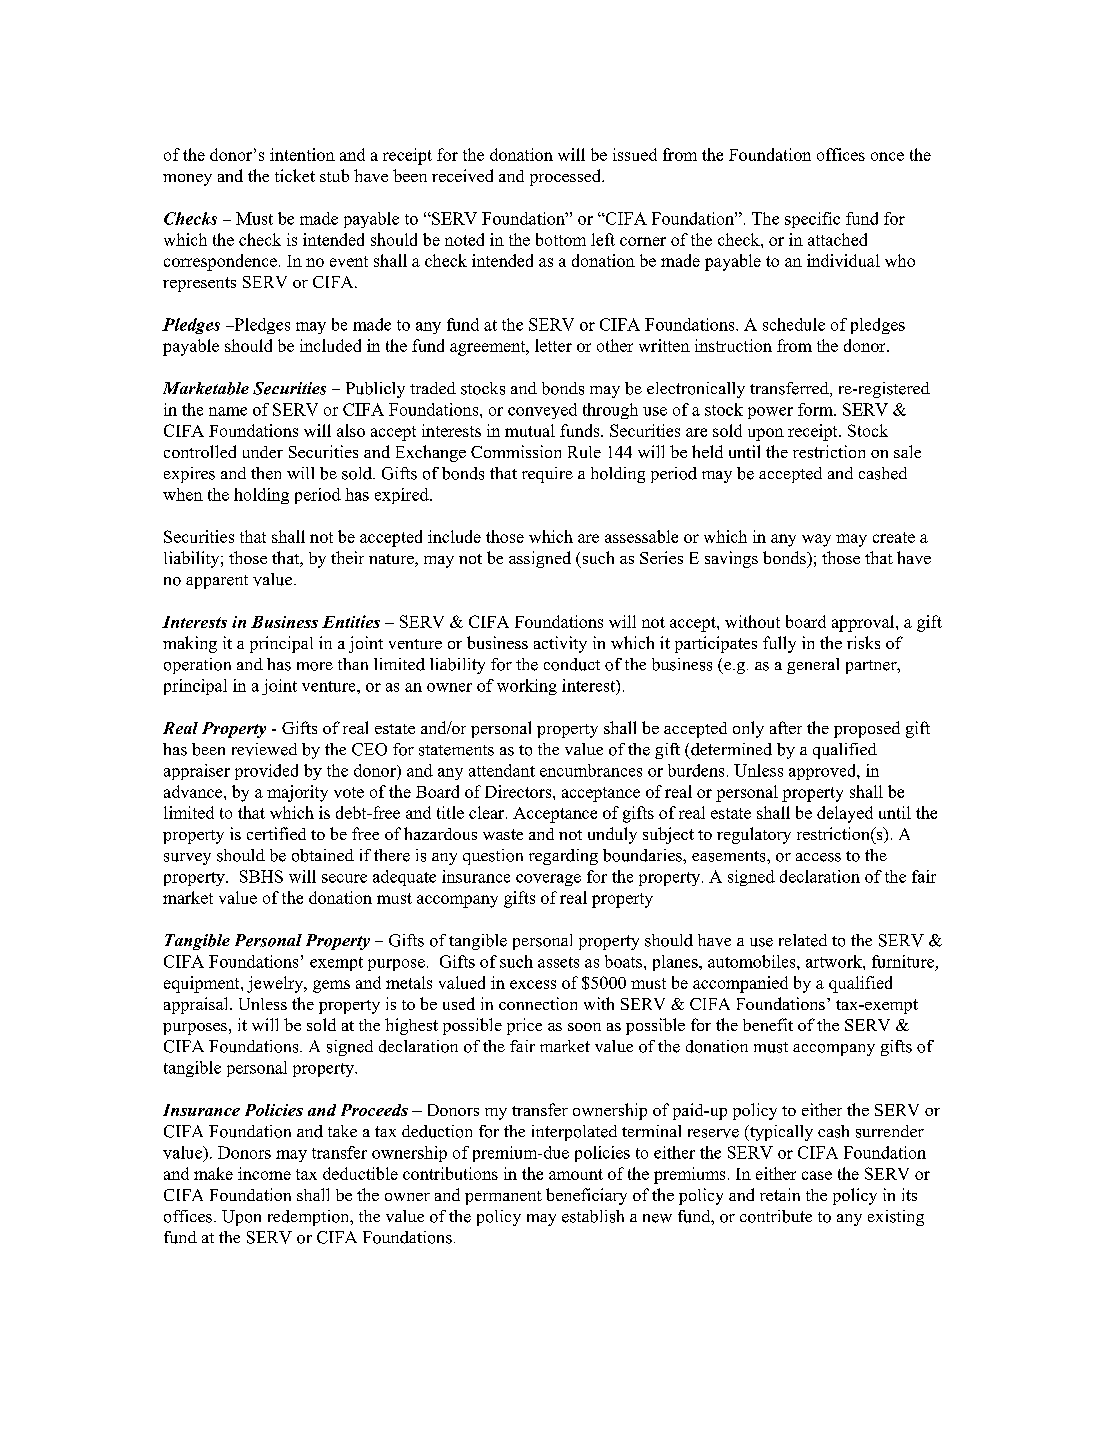 The width and height of the page is (1109, 1436). Describe the element at coordinates (566, 177) in the page. I see `processed` at that location.
